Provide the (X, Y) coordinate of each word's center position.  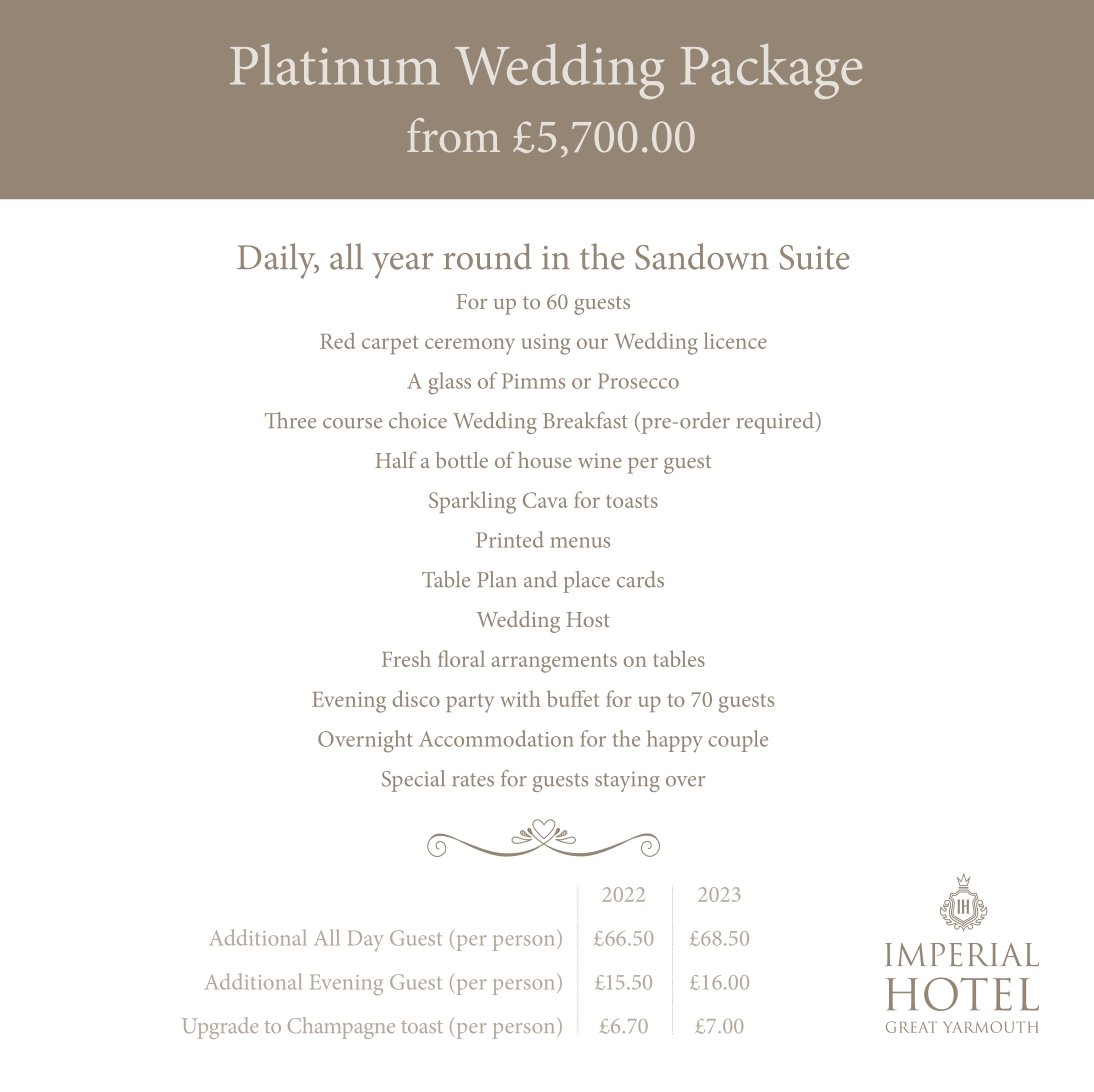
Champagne (341, 1028)
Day (366, 941)
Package (771, 71)
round (487, 256)
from (453, 135)
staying (627, 781)
